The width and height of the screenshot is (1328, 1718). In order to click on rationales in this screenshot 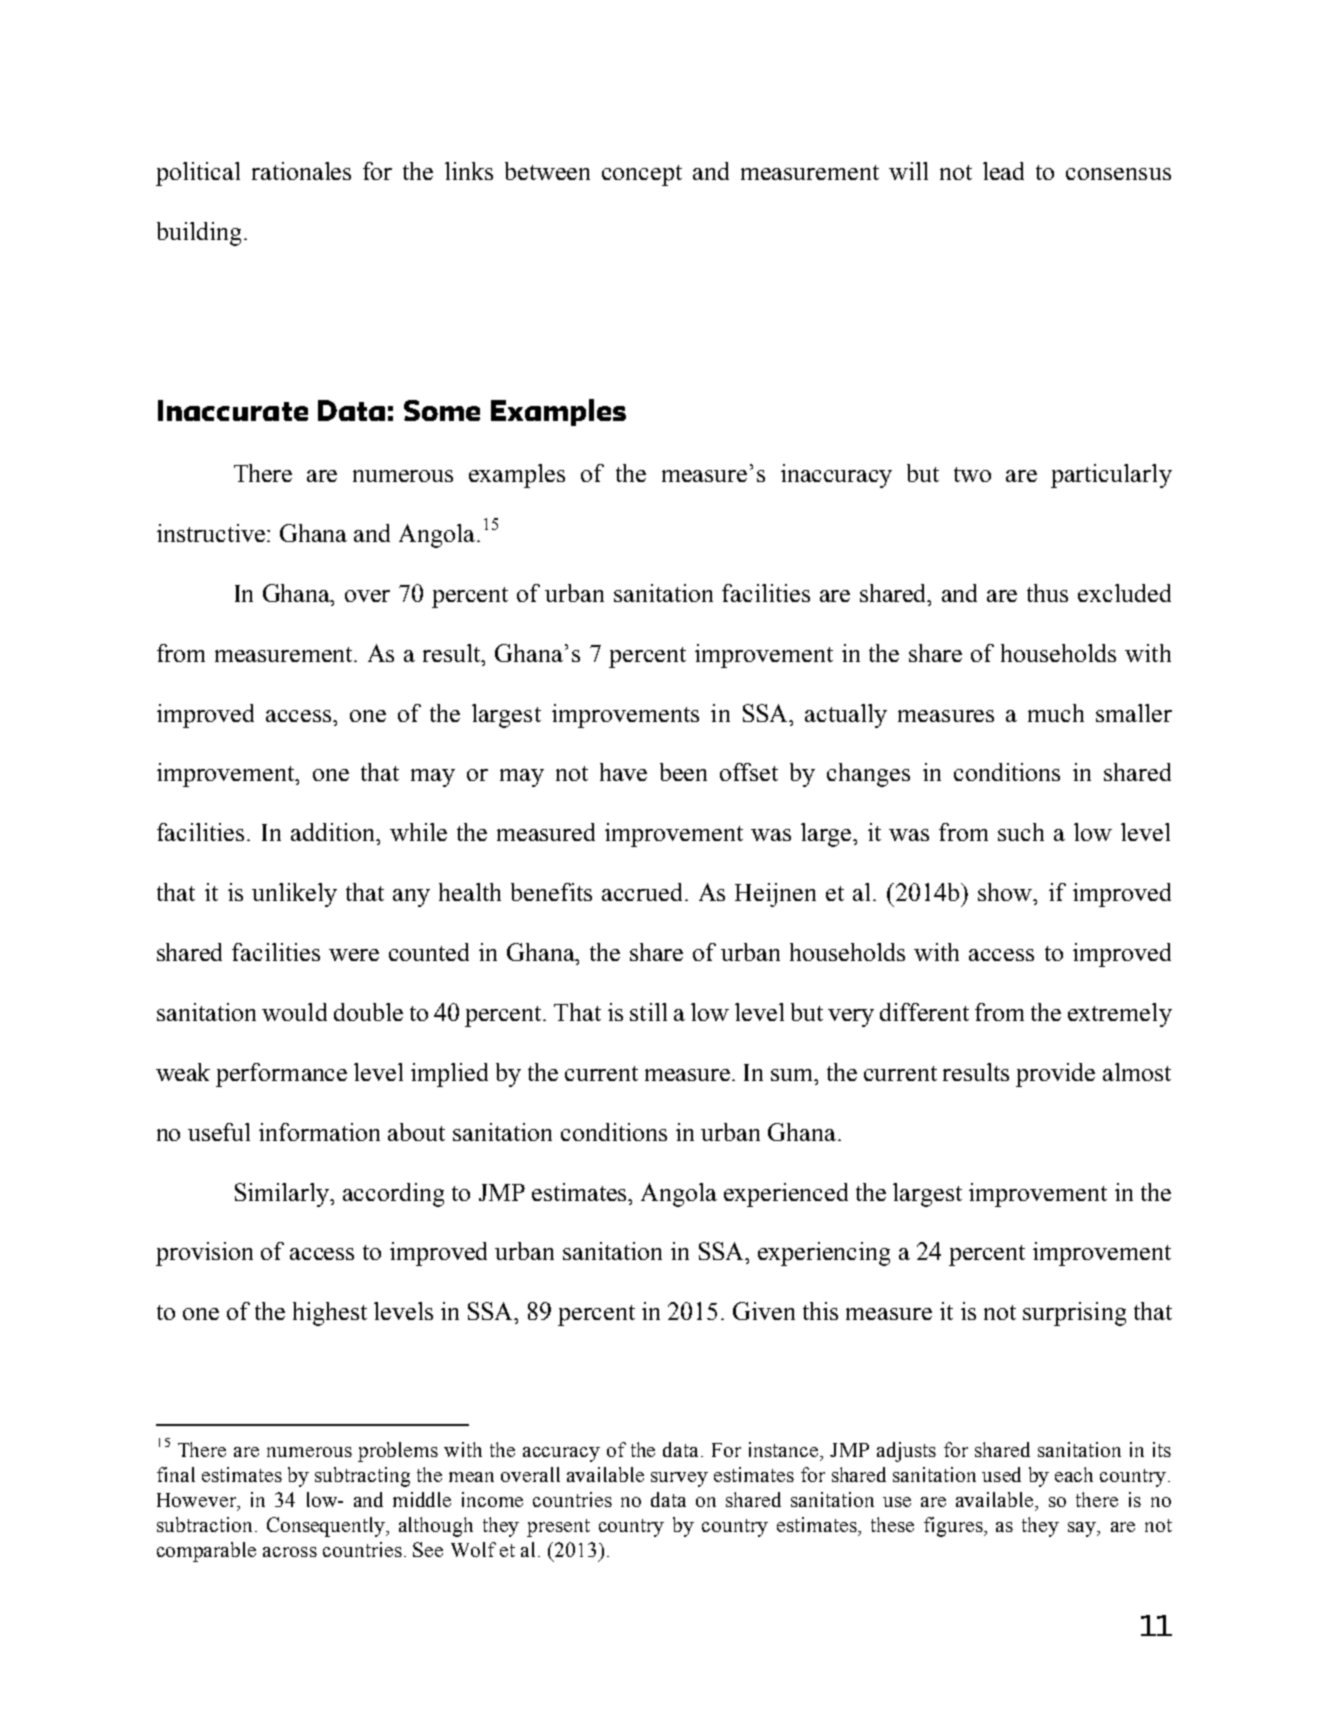, I will do `click(301, 171)`.
